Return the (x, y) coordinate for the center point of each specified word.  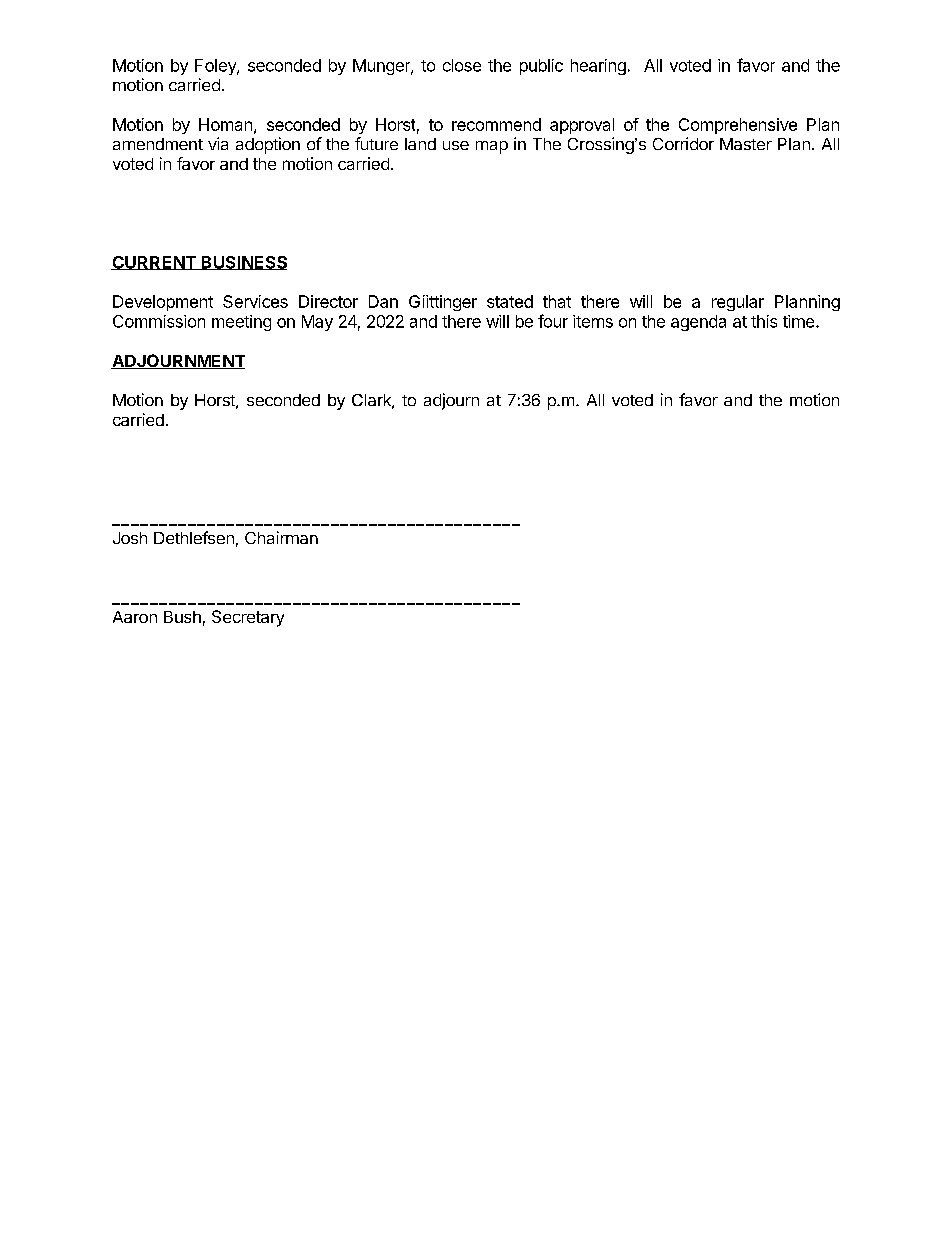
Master (746, 144)
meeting (241, 323)
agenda (698, 323)
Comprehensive (738, 126)
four (553, 321)
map (492, 147)
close (462, 65)
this (764, 321)
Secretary (248, 618)
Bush (182, 617)
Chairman (281, 537)
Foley (216, 67)
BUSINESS (243, 263)
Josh (130, 538)
